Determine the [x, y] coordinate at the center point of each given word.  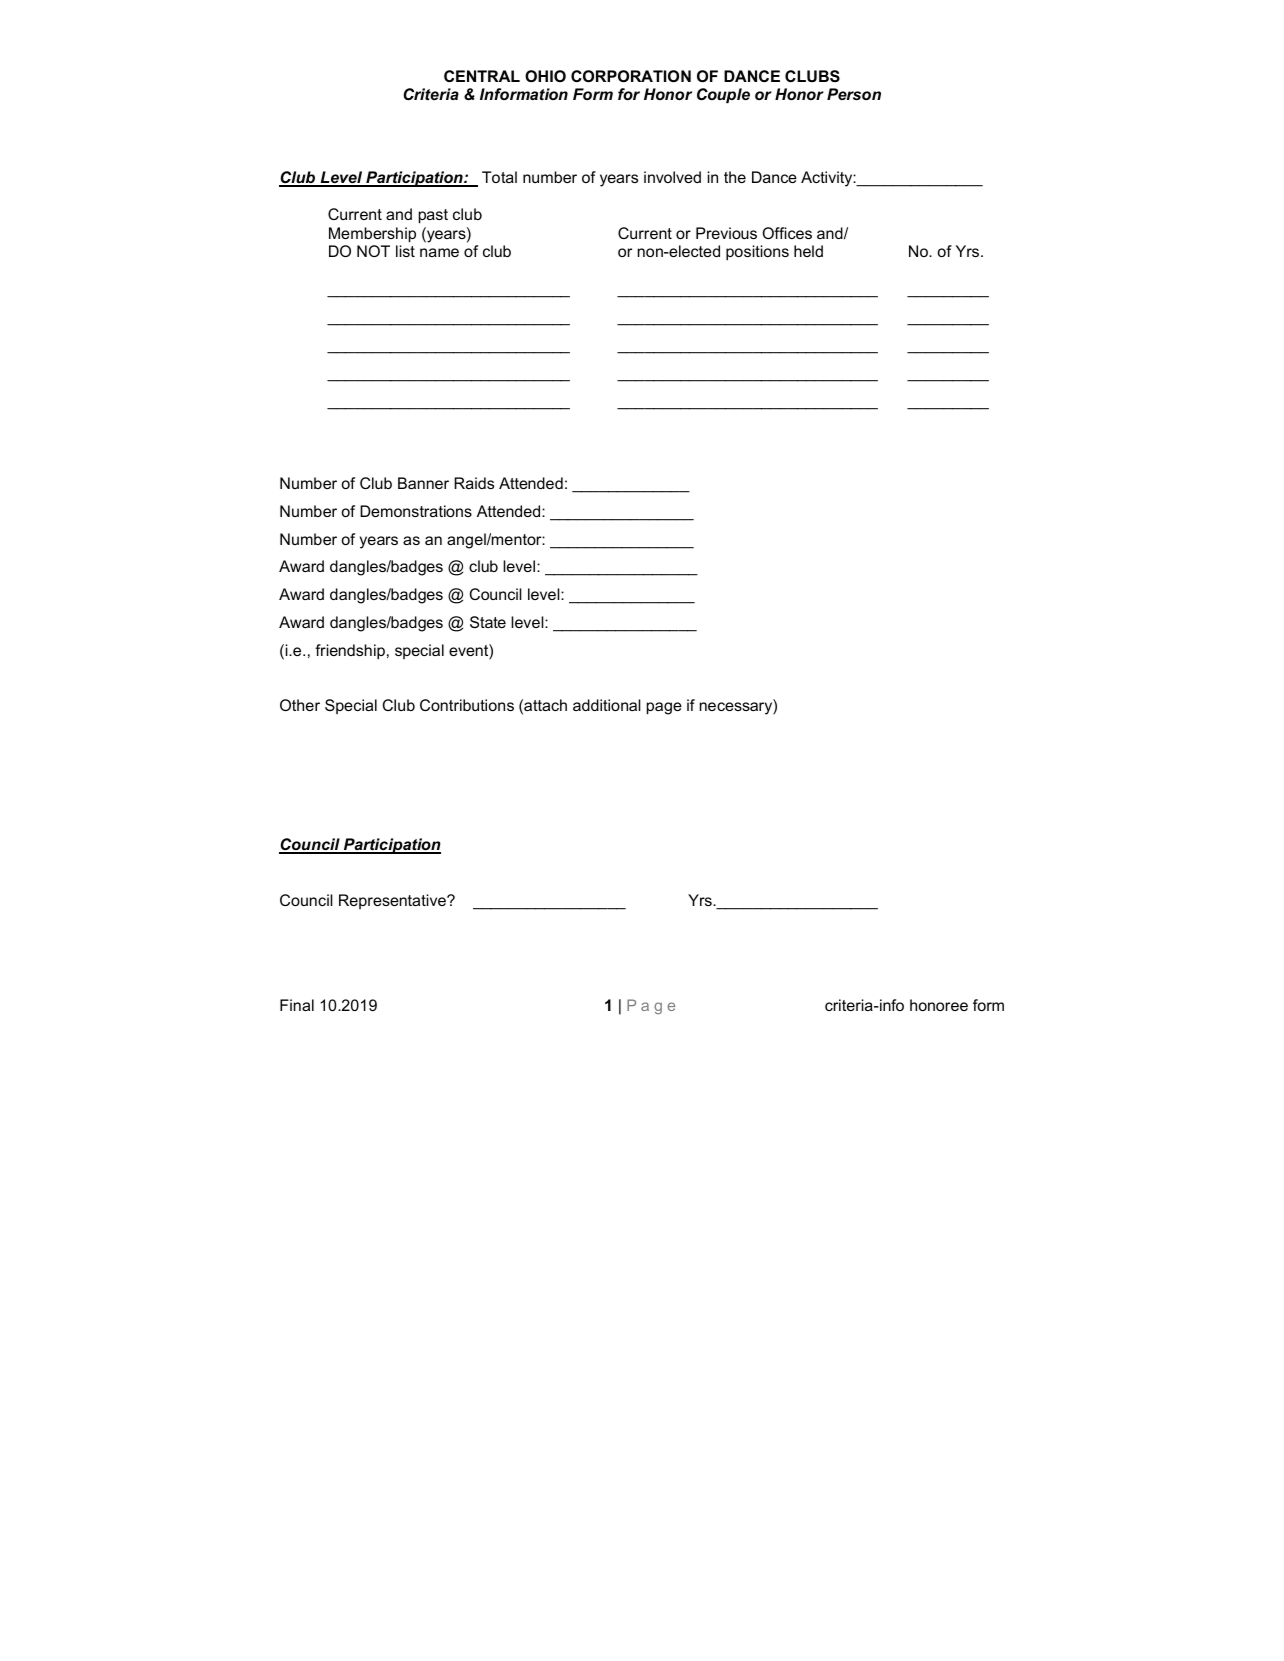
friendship [350, 652]
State [488, 622]
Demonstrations [416, 511]
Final [297, 1005]
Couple [723, 95]
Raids [474, 483]
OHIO [545, 76]
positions [757, 253]
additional [607, 705]
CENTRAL [482, 76]
